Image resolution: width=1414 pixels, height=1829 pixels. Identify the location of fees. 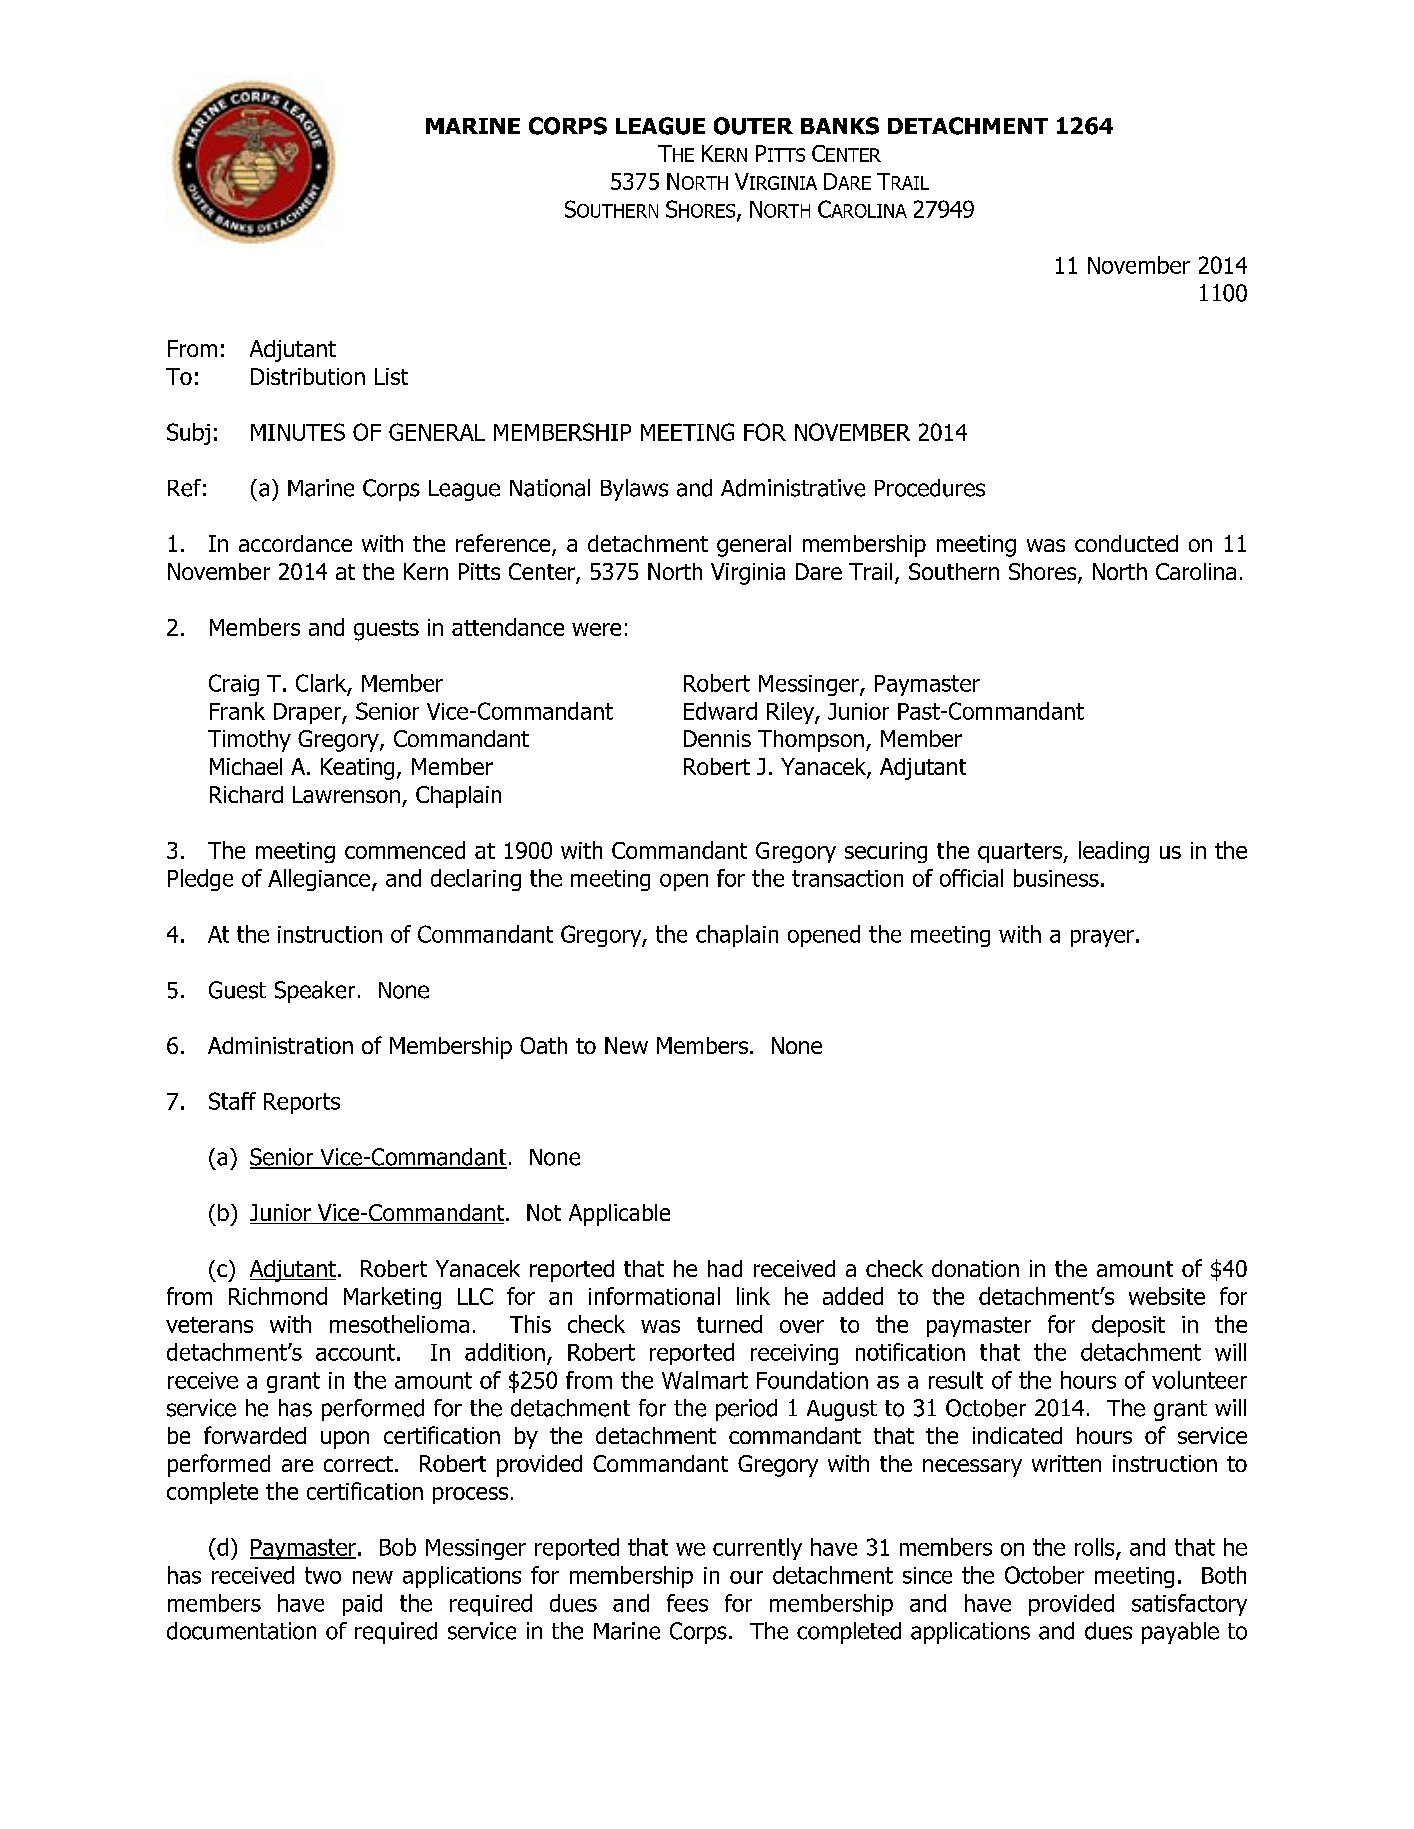
(687, 1603).
